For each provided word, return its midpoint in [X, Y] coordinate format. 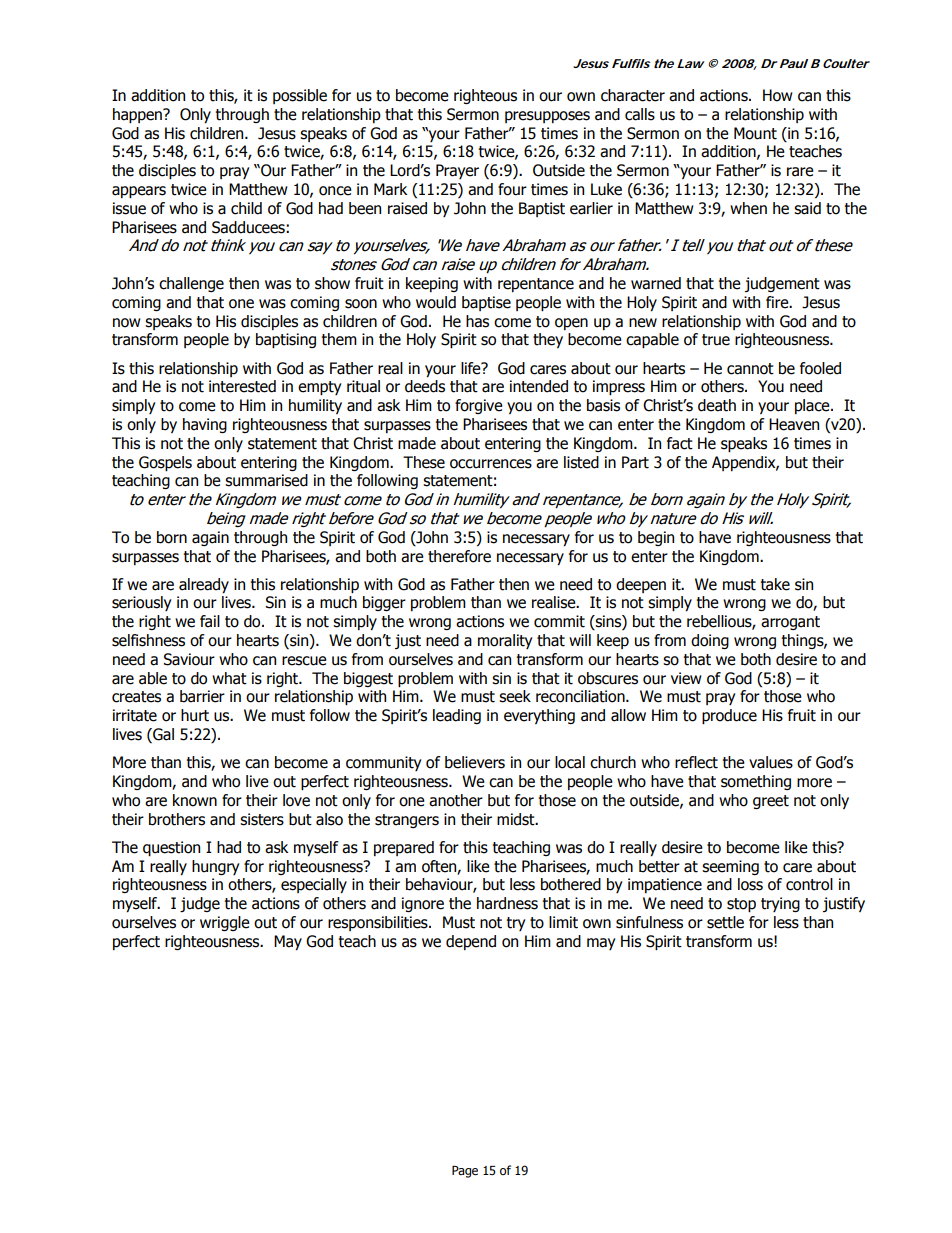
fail [210, 621]
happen [138, 115]
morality [505, 641]
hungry [215, 867]
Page [465, 1172]
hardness [507, 903]
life [472, 368]
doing [710, 641]
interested [242, 386]
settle [725, 922]
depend [471, 942]
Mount [755, 133]
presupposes [547, 117]
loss [750, 884]
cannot [750, 369]
